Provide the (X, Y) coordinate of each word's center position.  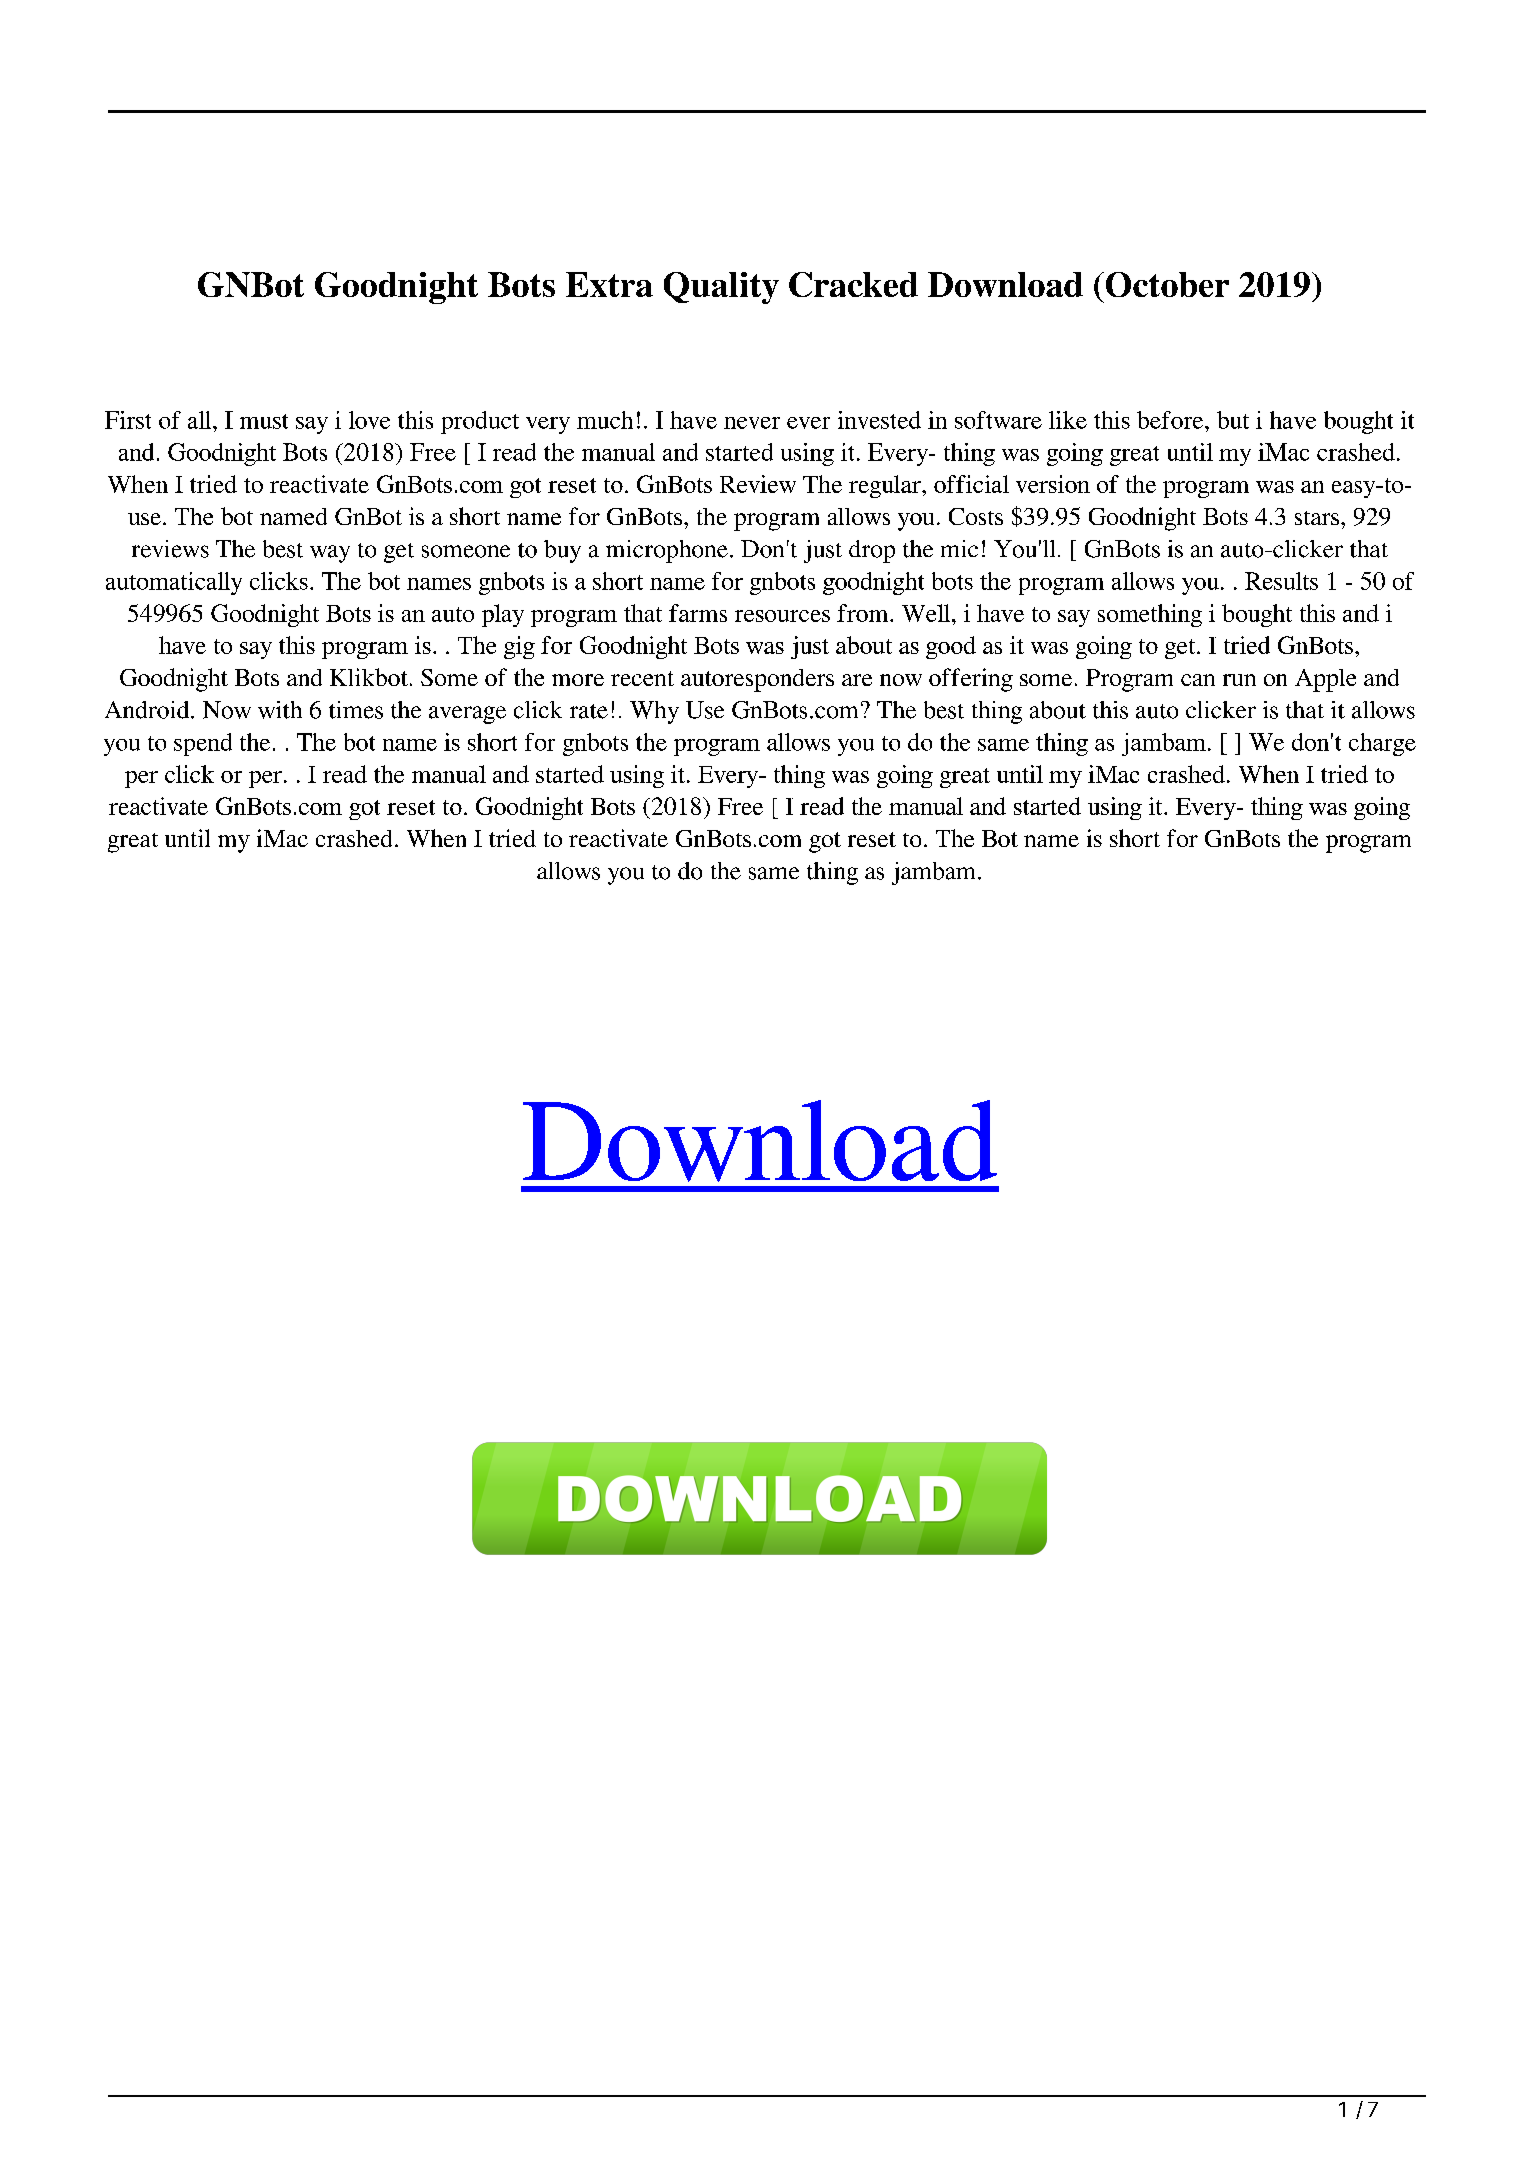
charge (1382, 744)
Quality (721, 288)
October (1166, 284)
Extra (609, 284)
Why (654, 712)
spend (203, 744)
